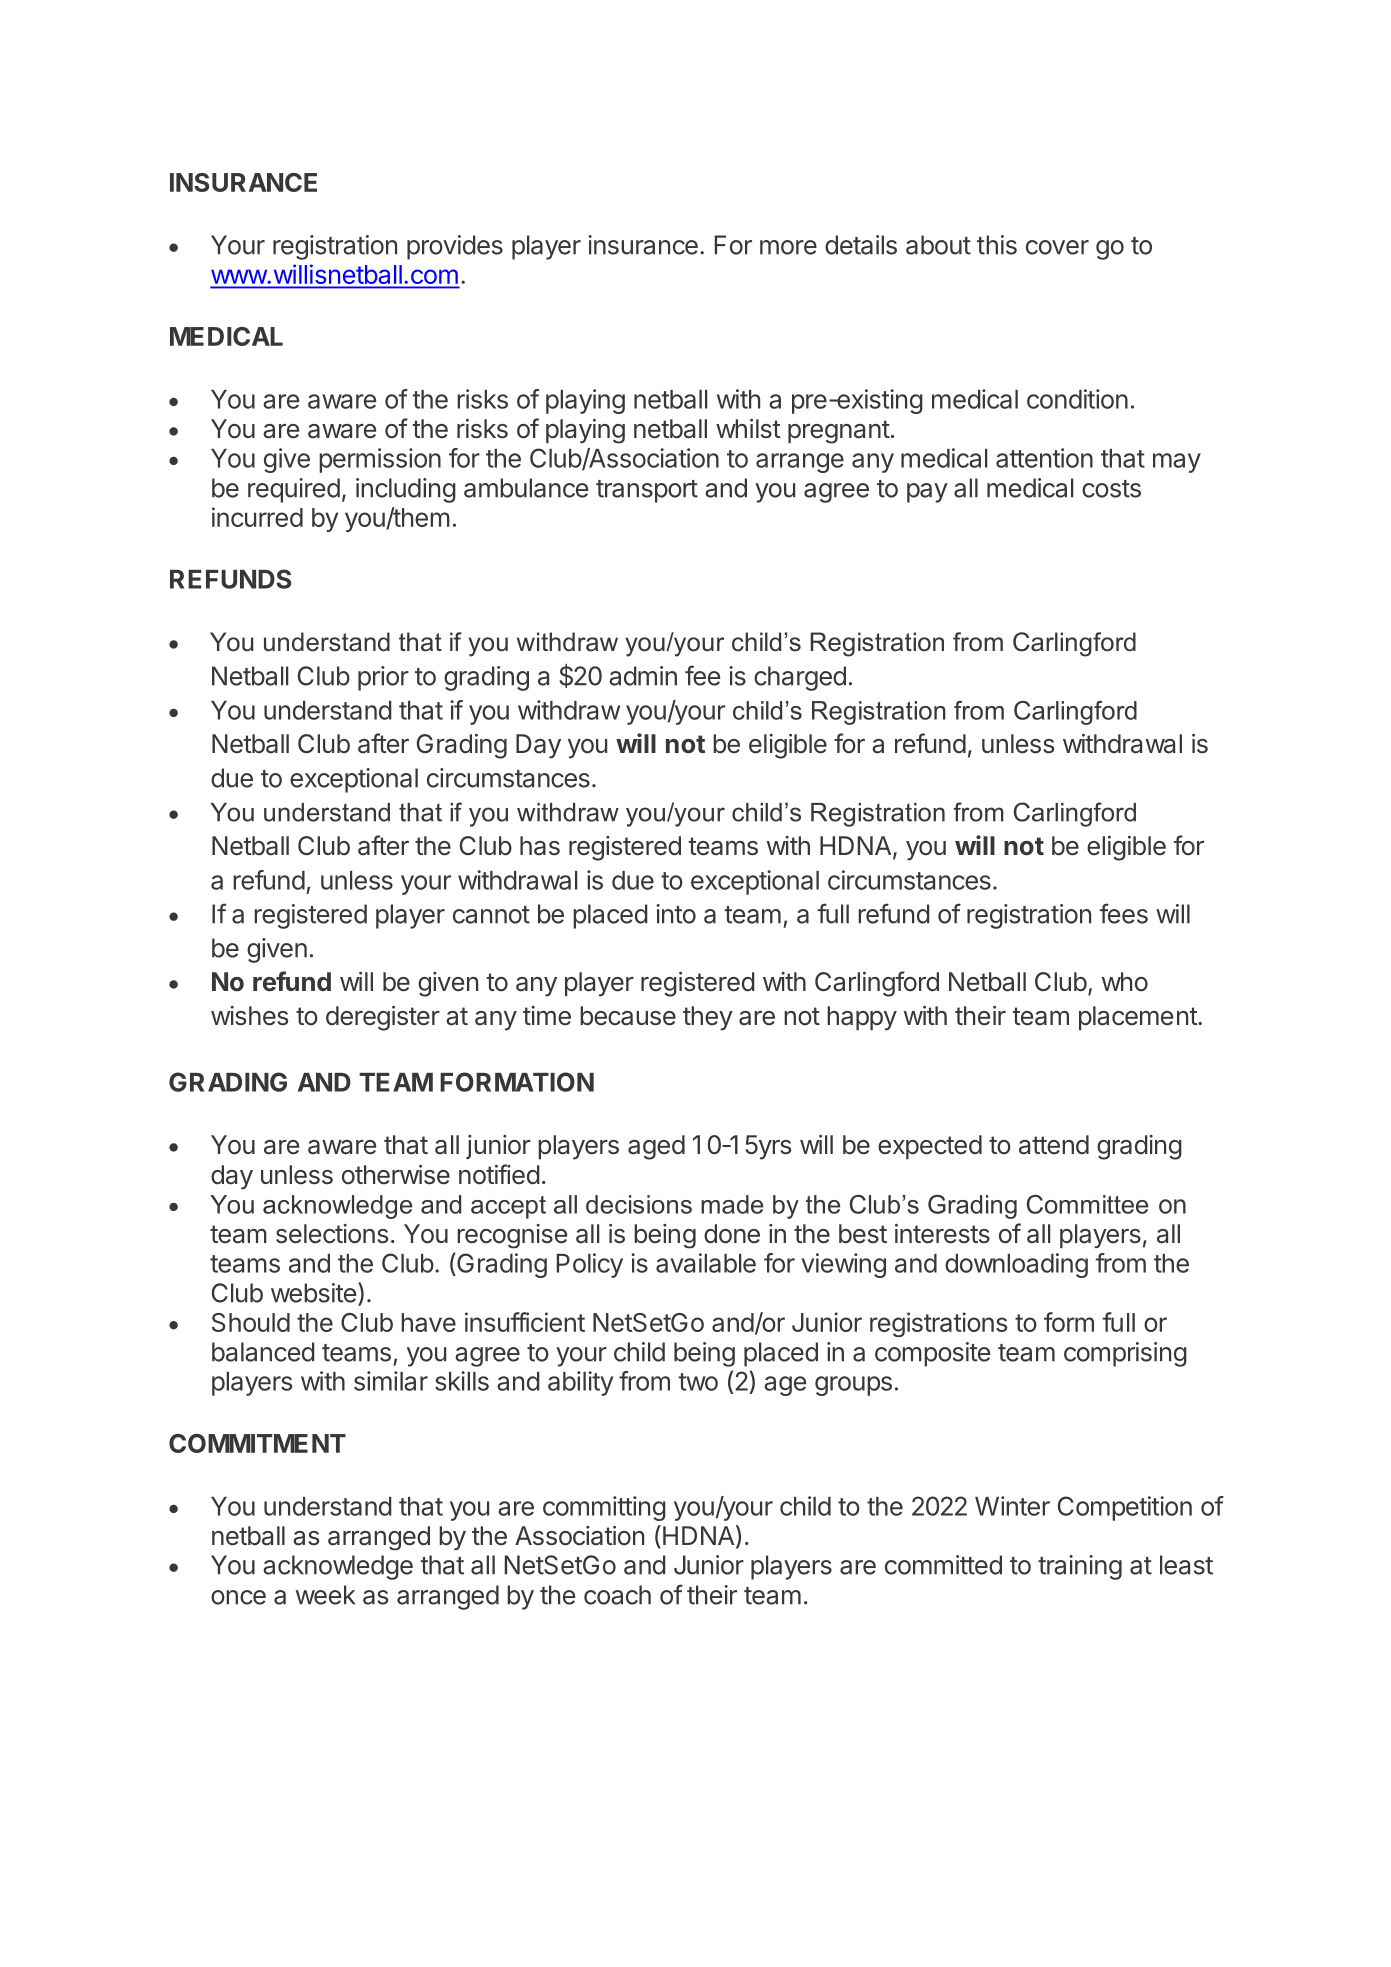 The width and height of the page is (1391, 1967). Describe the element at coordinates (617, 1595) in the page. I see `coach` at that location.
